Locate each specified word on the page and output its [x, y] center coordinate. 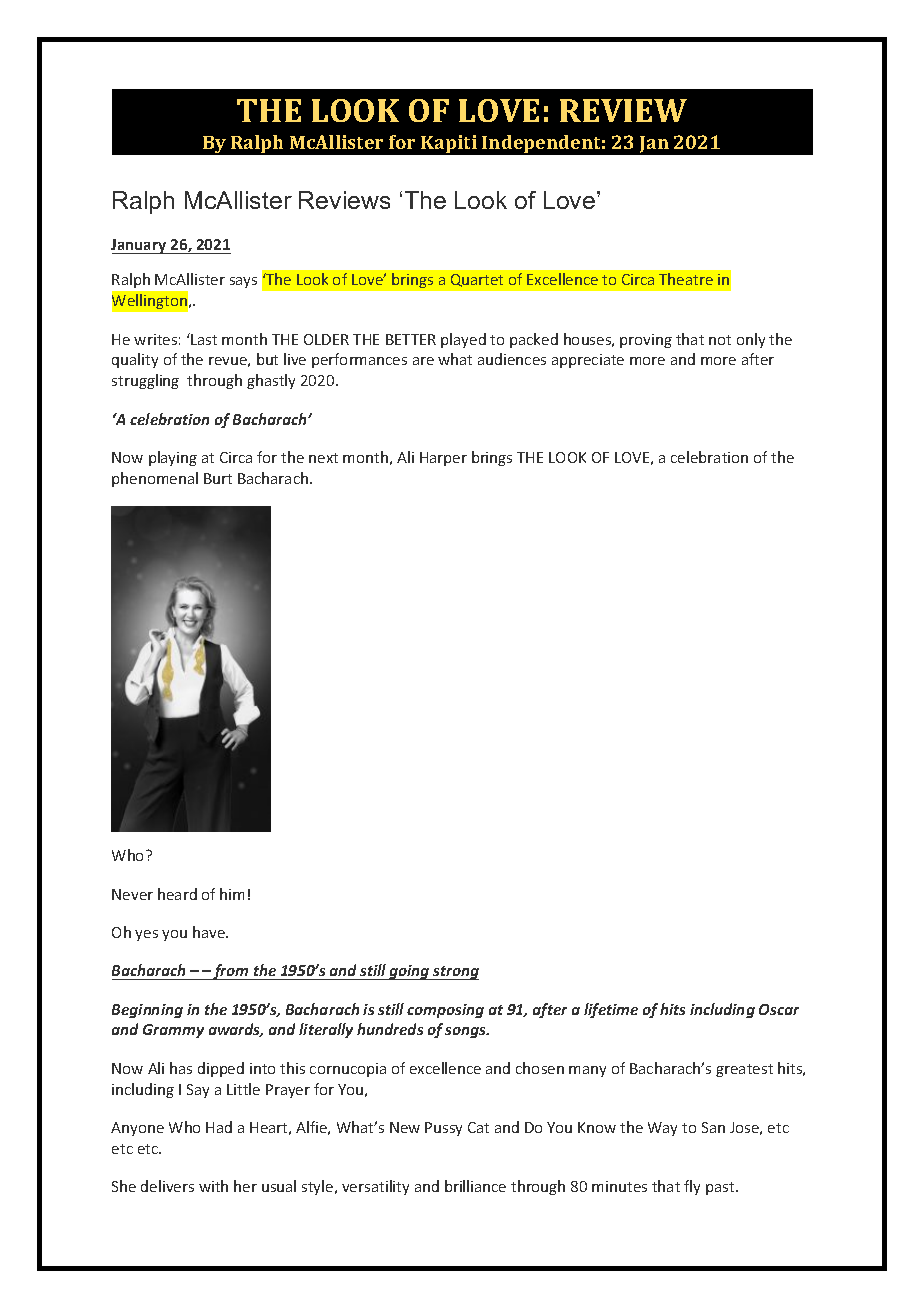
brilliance [475, 1186]
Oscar [779, 1009]
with [213, 1186]
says [243, 282]
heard [177, 894]
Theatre [686, 279]
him [232, 894]
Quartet [477, 280]
